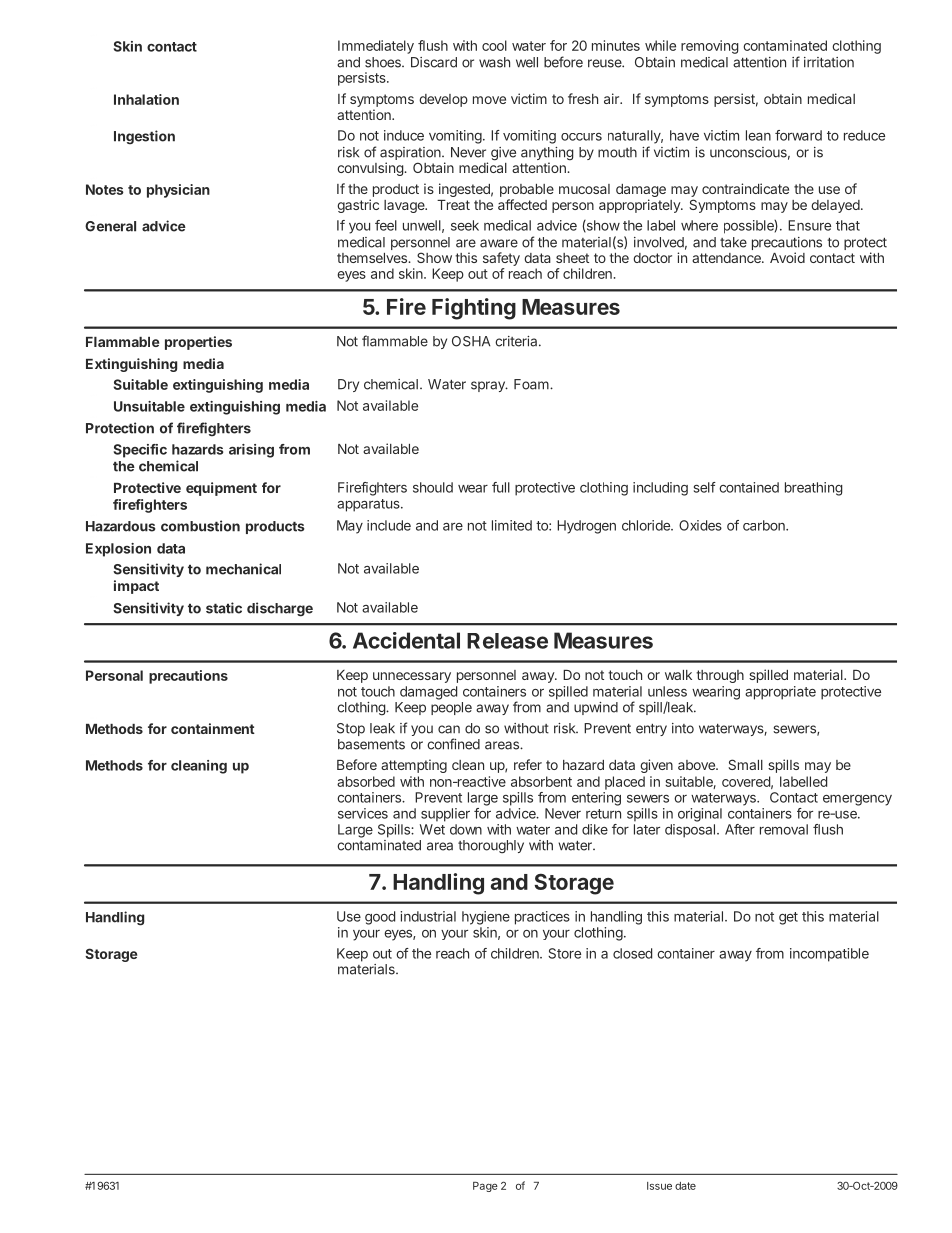  What do you see at coordinates (685, 1186) in the document?
I see `date` at bounding box center [685, 1186].
